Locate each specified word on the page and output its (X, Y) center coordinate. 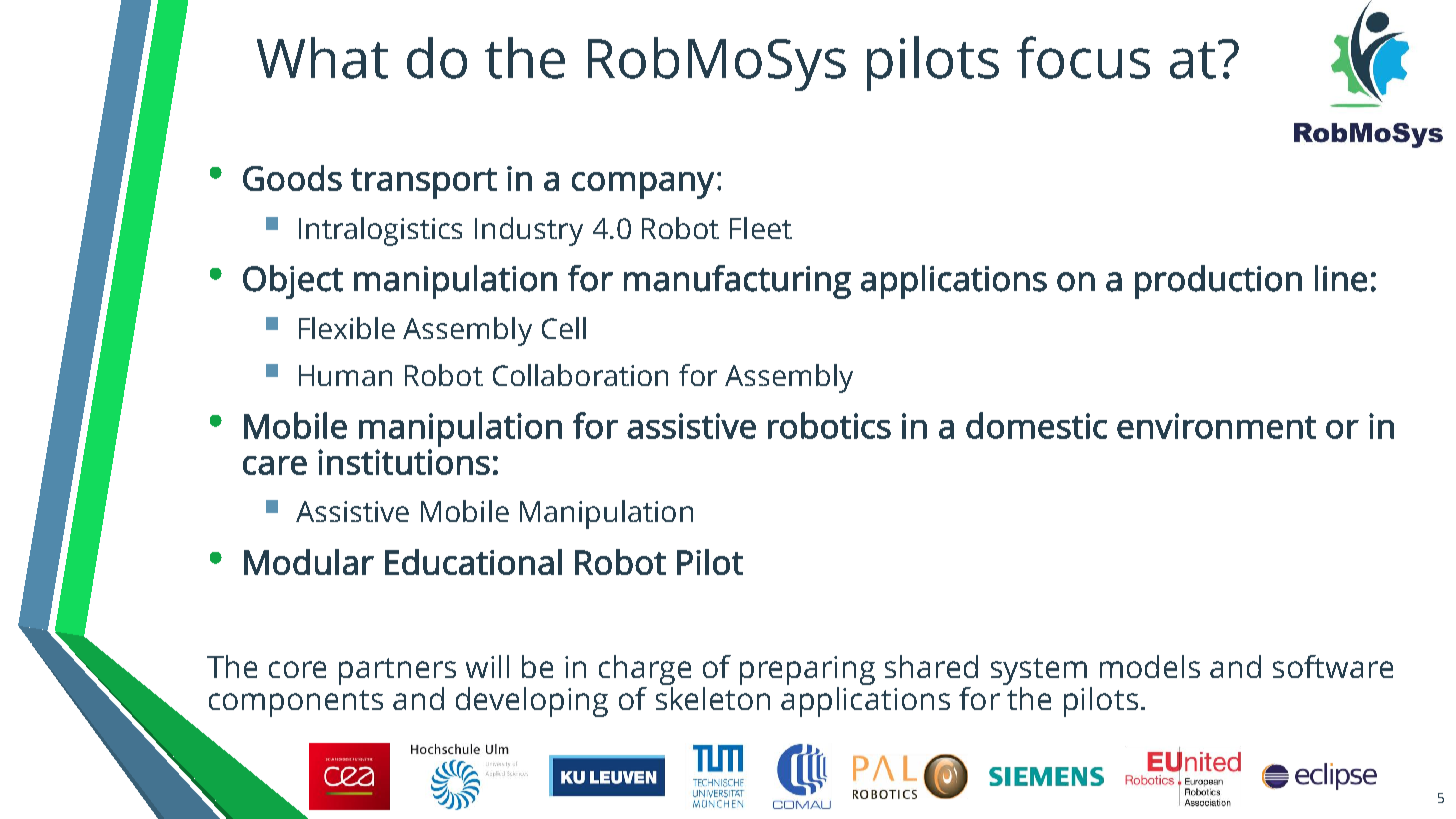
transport (424, 183)
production (1218, 282)
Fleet (761, 228)
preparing (807, 670)
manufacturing (737, 282)
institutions (404, 462)
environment (1216, 426)
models (1150, 666)
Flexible (347, 328)
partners (397, 671)
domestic (1036, 425)
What (322, 58)
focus (1083, 57)
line (1341, 278)
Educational (473, 562)
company (643, 185)
